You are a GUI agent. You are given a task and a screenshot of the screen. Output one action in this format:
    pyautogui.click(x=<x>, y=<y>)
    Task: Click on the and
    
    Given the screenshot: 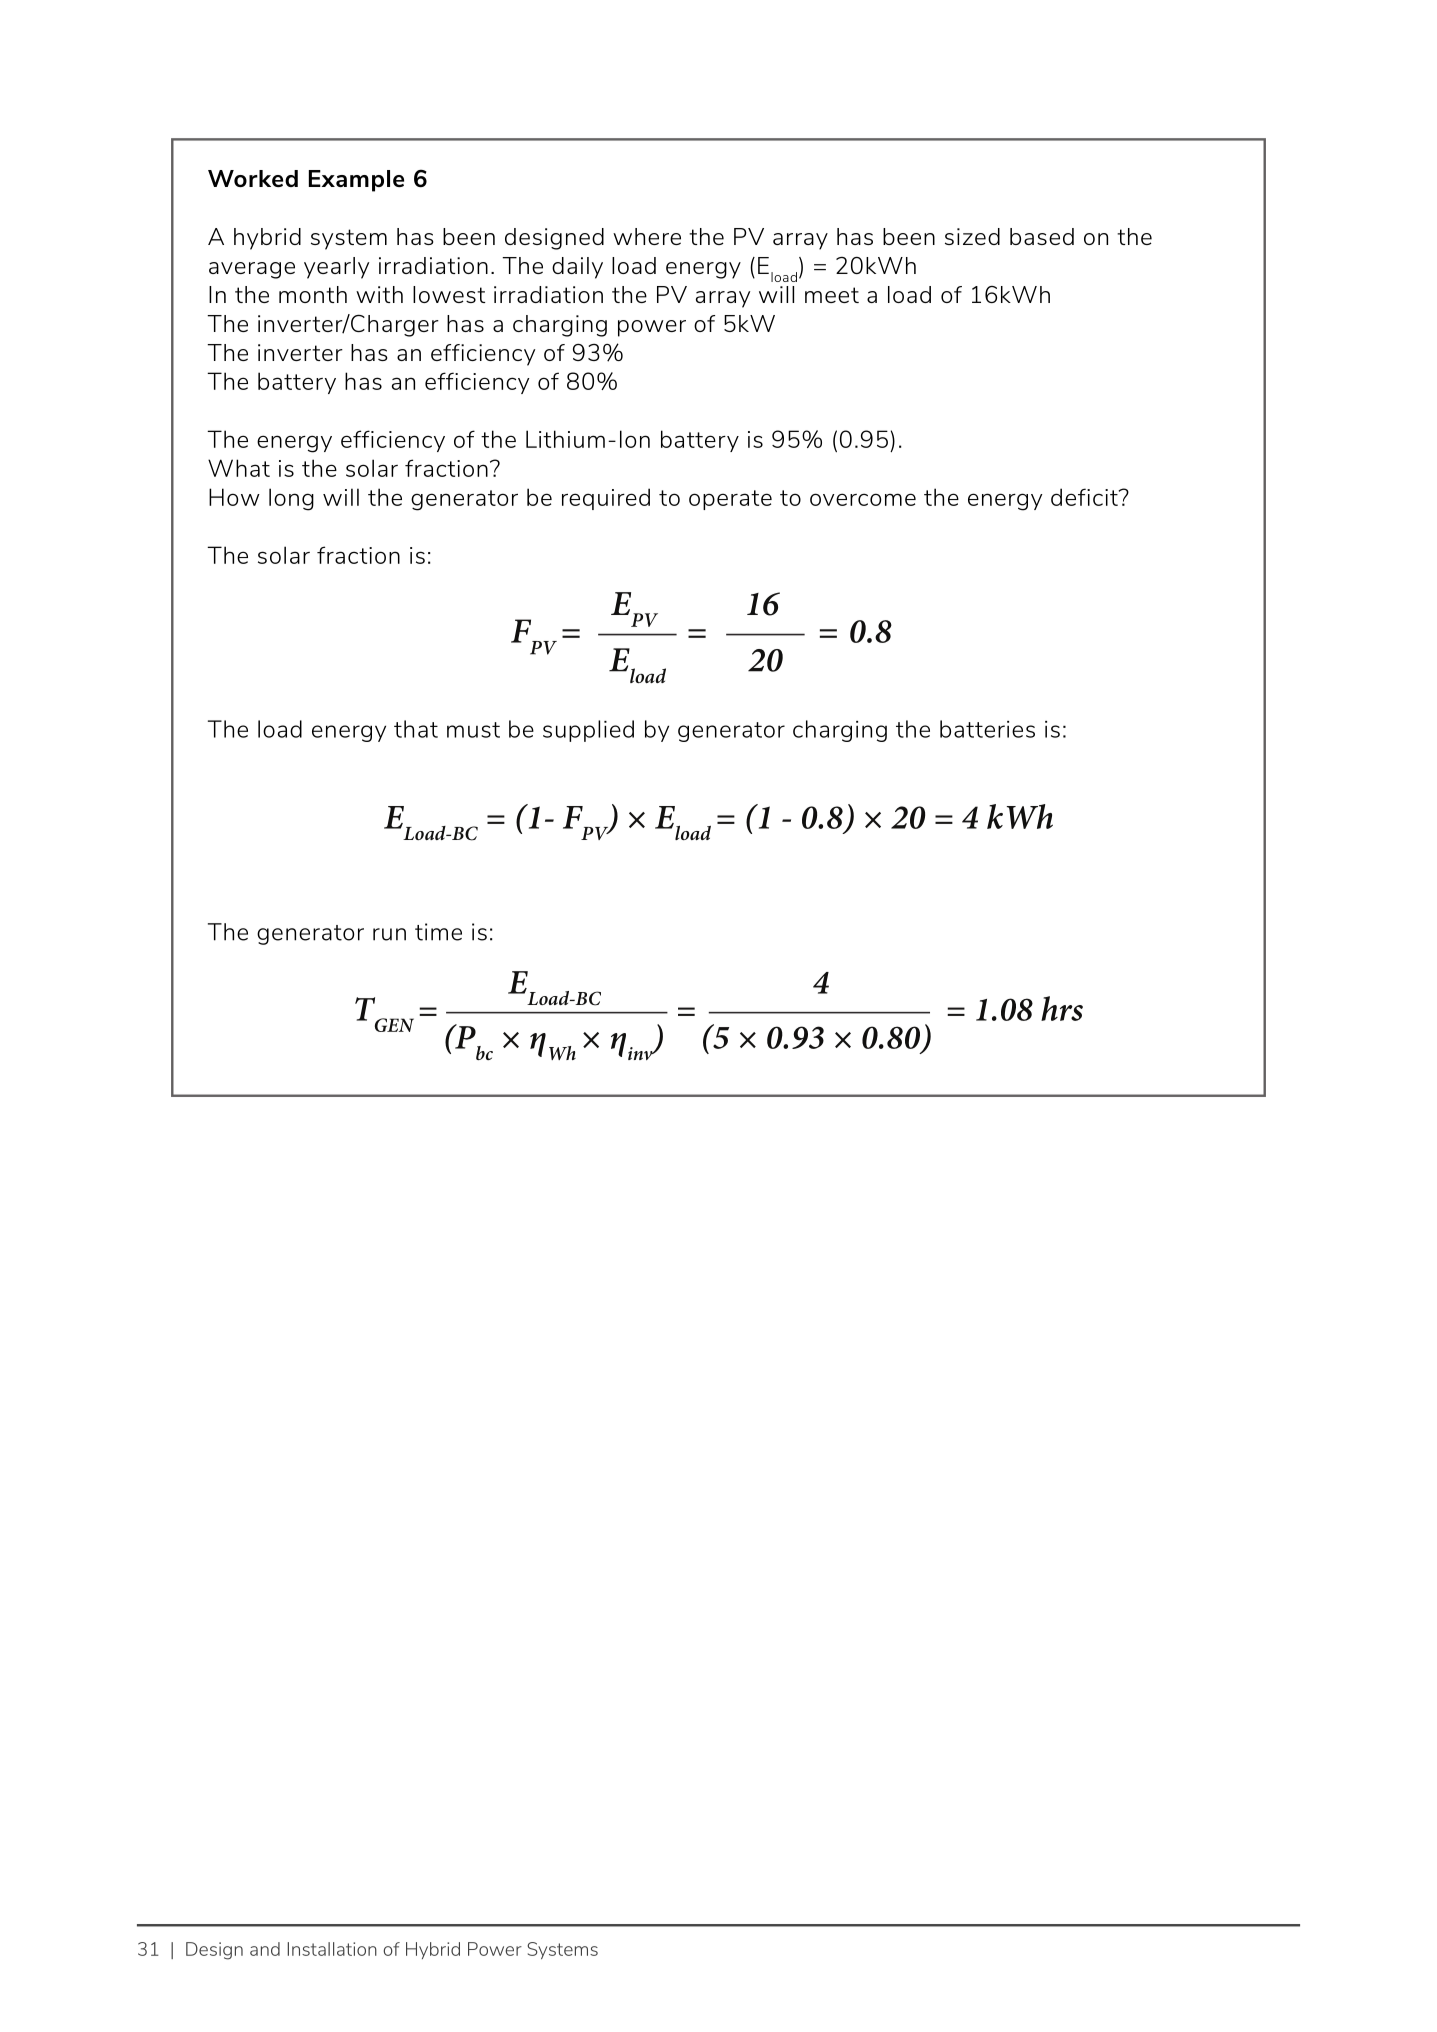 What is the action you would take?
    pyautogui.click(x=265, y=1949)
